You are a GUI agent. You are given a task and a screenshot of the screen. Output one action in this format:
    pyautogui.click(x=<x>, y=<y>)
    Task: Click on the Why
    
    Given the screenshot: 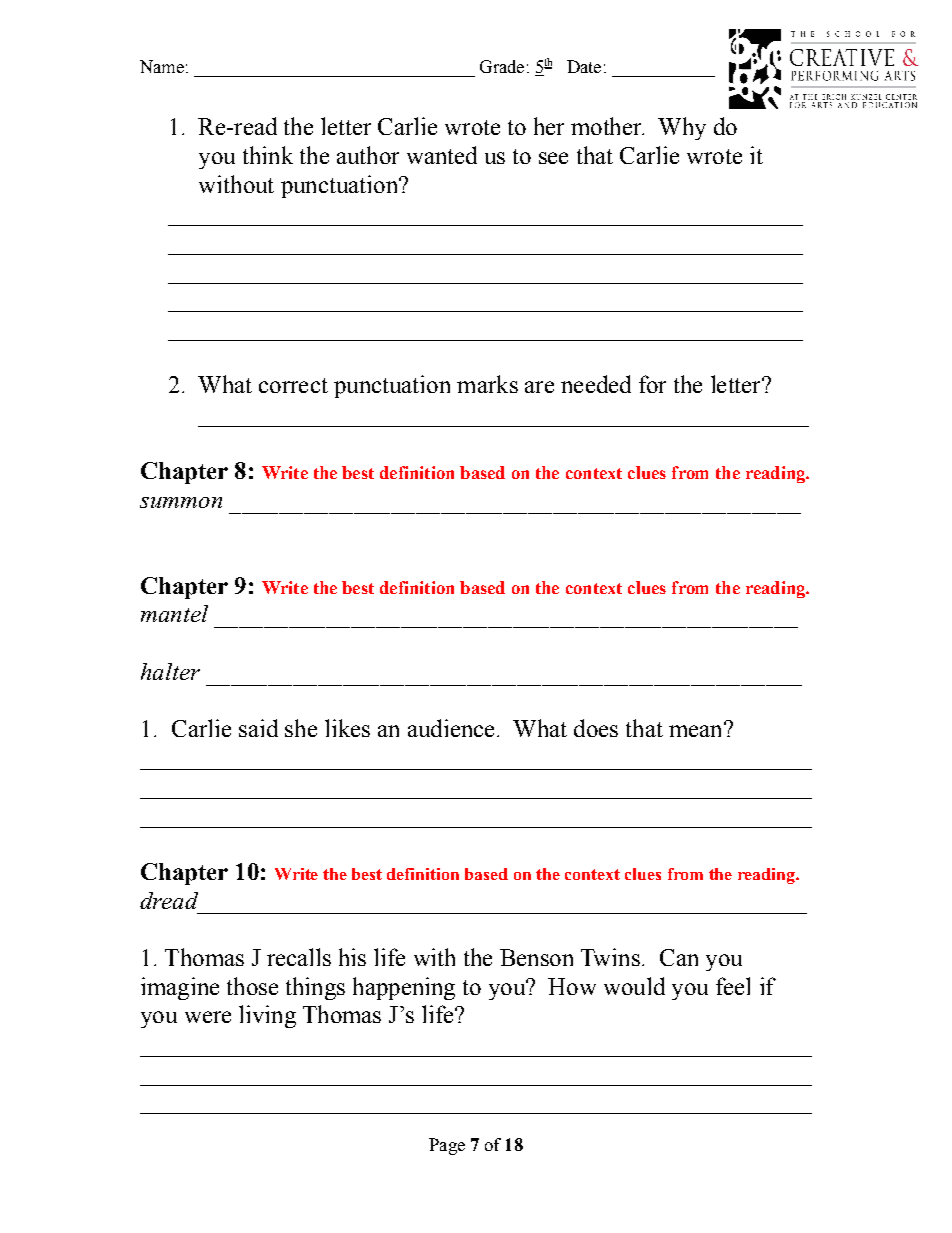 What is the action you would take?
    pyautogui.click(x=682, y=128)
